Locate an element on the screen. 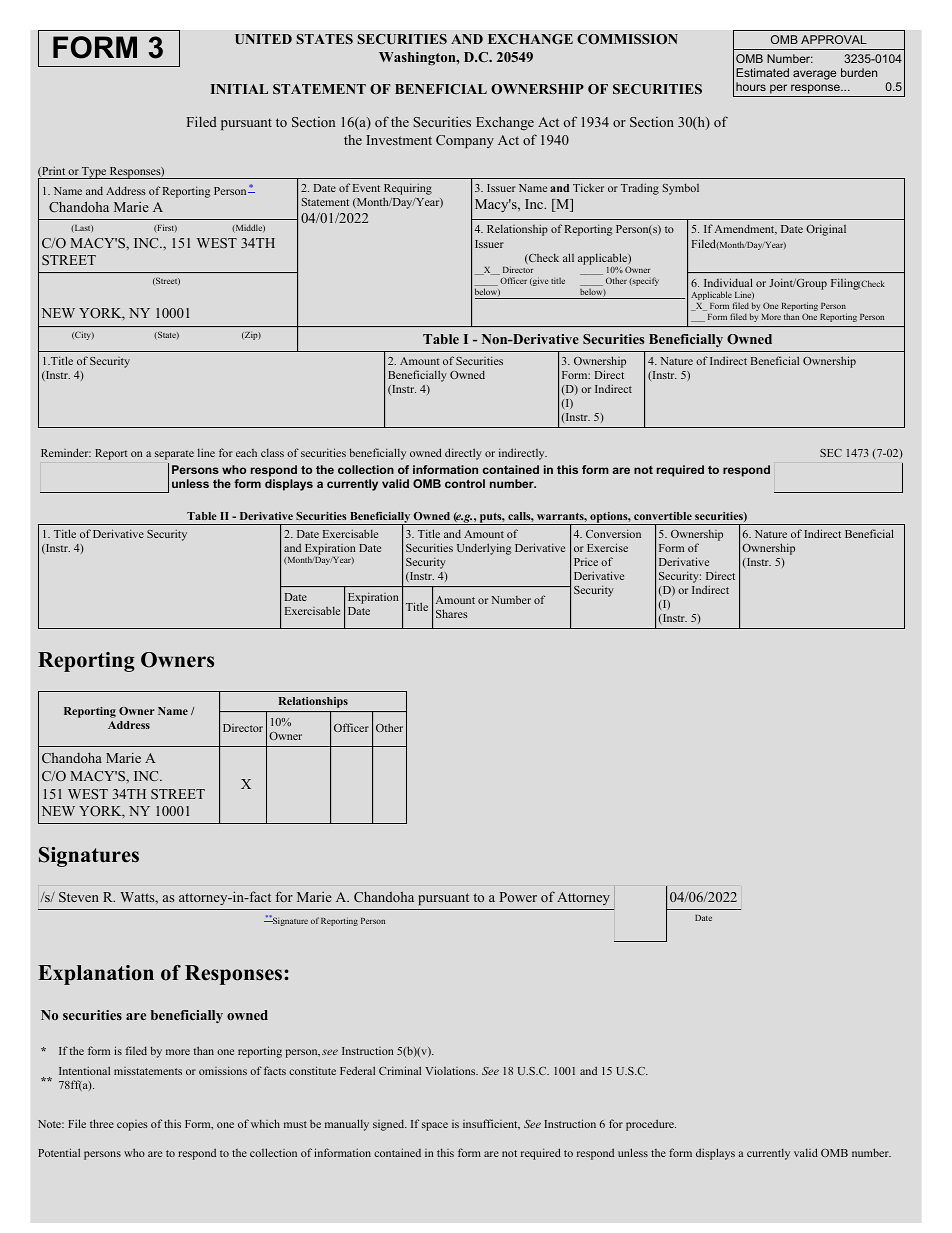 This screenshot has width=952, height=1233. INITIAL is located at coordinates (239, 89).
